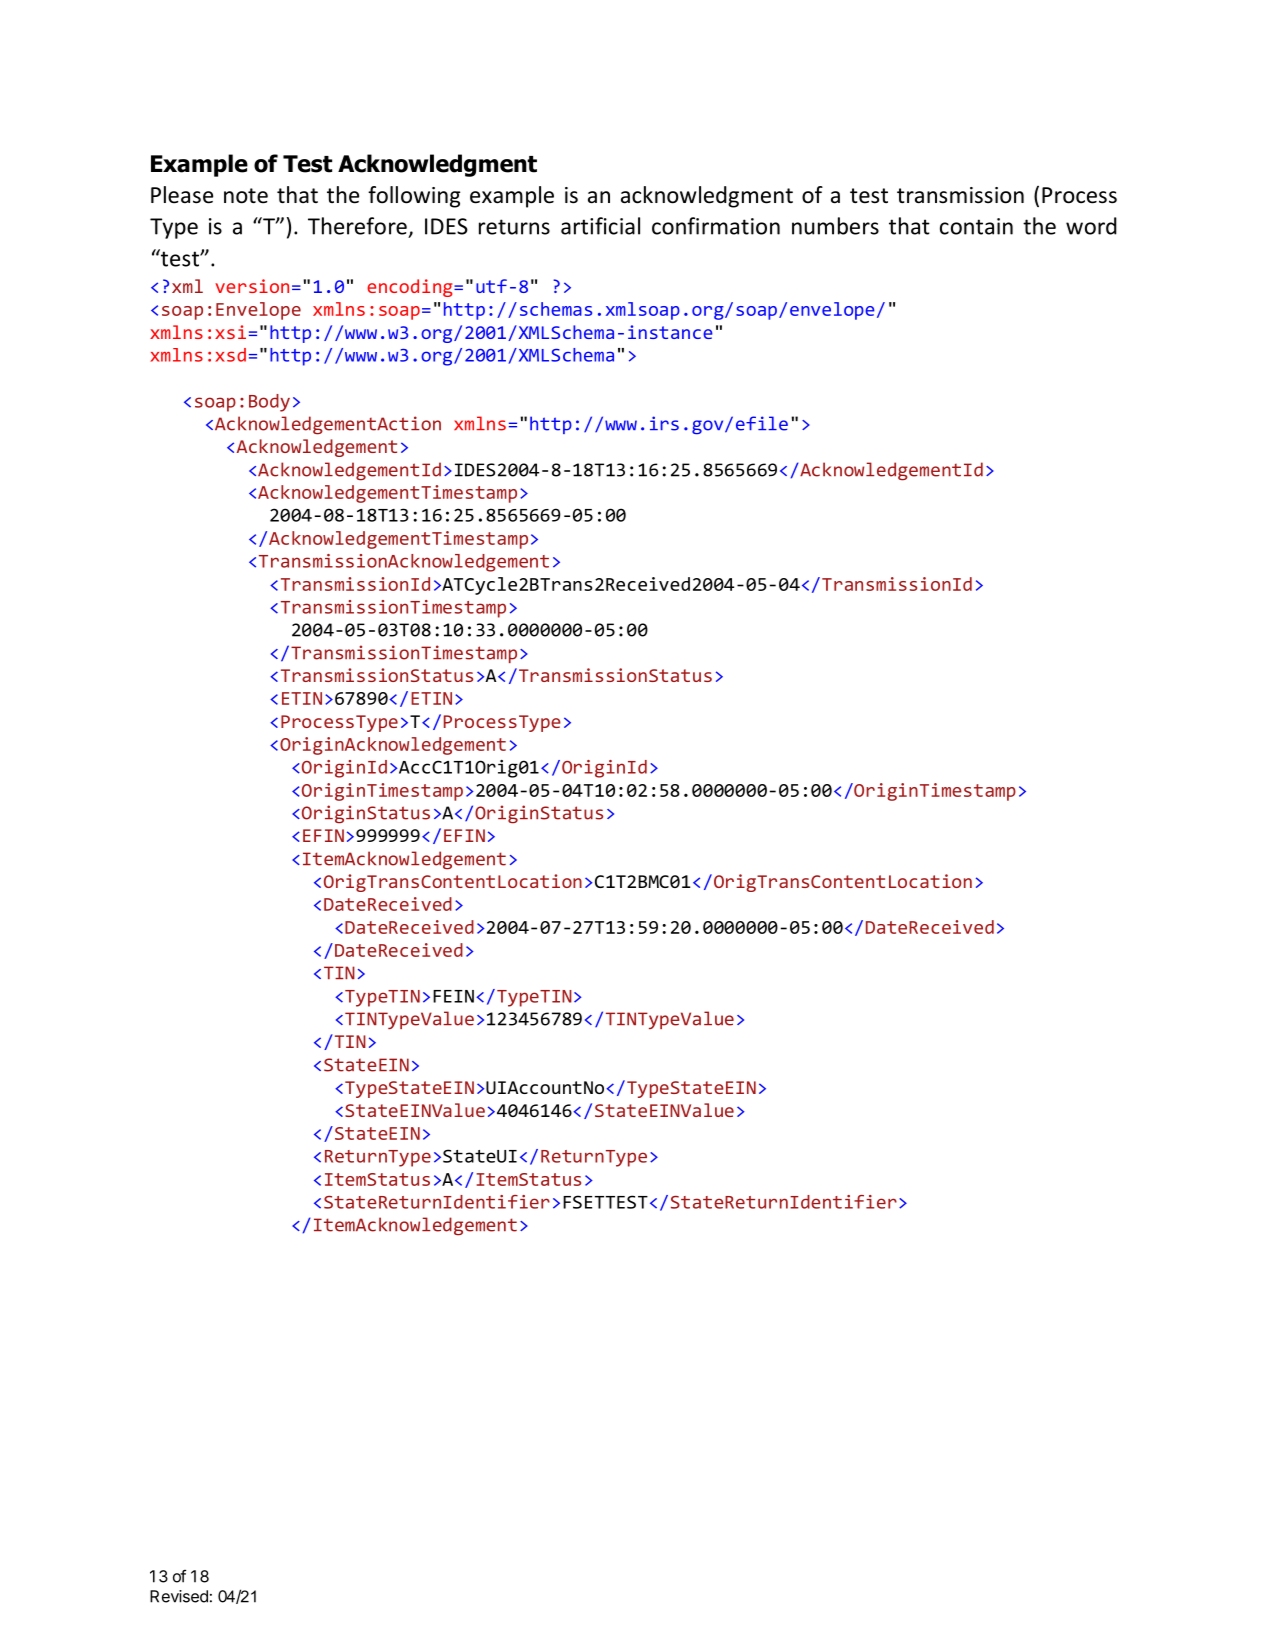  What do you see at coordinates (716, 226) in the screenshot?
I see `confirmation` at bounding box center [716, 226].
